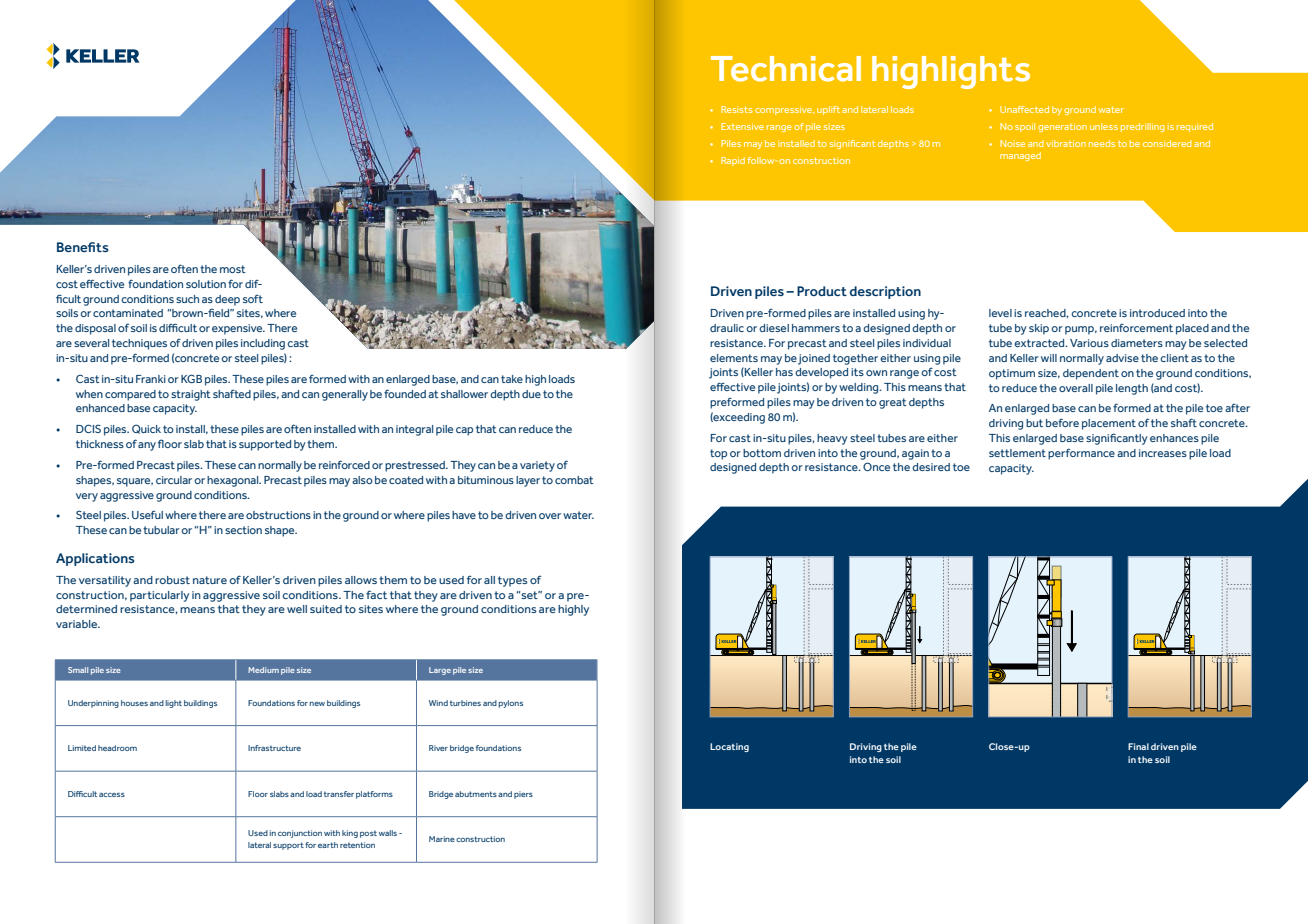 The height and width of the page is (924, 1308). Describe the element at coordinates (523, 795) in the page. I see `piers` at that location.
